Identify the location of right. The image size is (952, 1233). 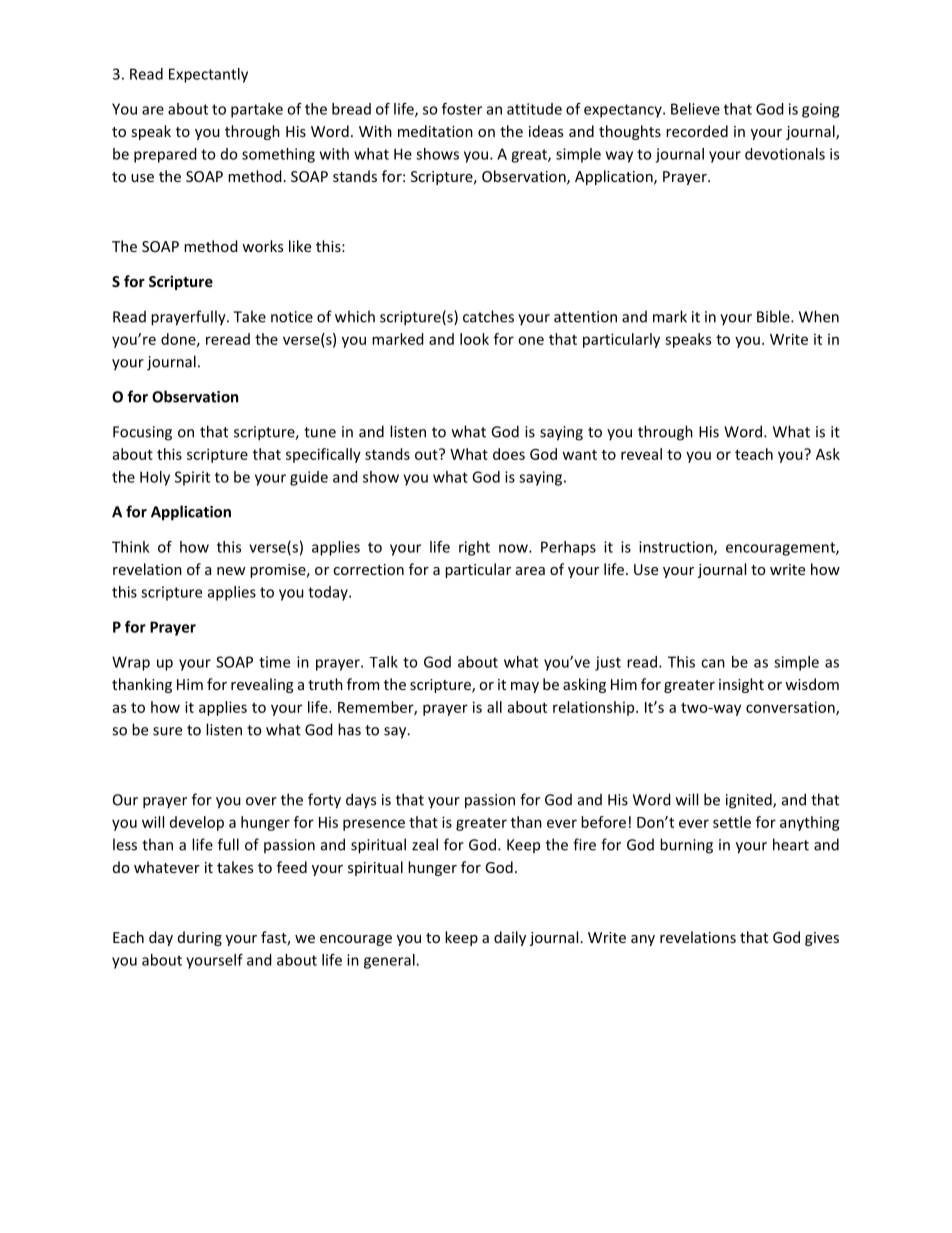
(474, 548).
